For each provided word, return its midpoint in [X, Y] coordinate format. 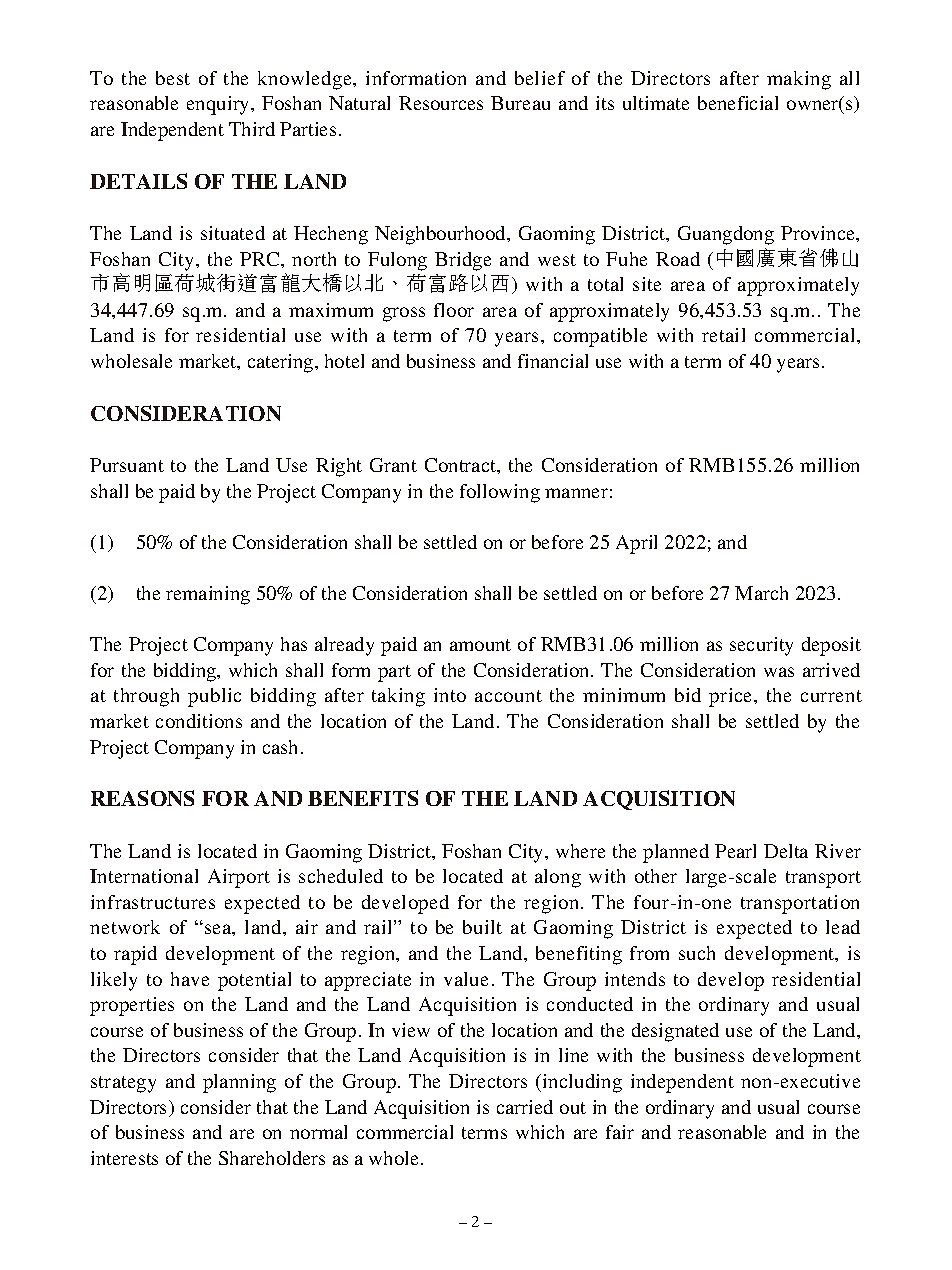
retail [723, 335]
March [761, 593]
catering [282, 363]
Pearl [735, 851]
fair [620, 1132]
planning [239, 1083]
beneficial [738, 103]
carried [525, 1107]
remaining [208, 595]
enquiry [219, 105]
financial [553, 361]
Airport [239, 878]
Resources [441, 103]
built [482, 927]
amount [480, 645]
